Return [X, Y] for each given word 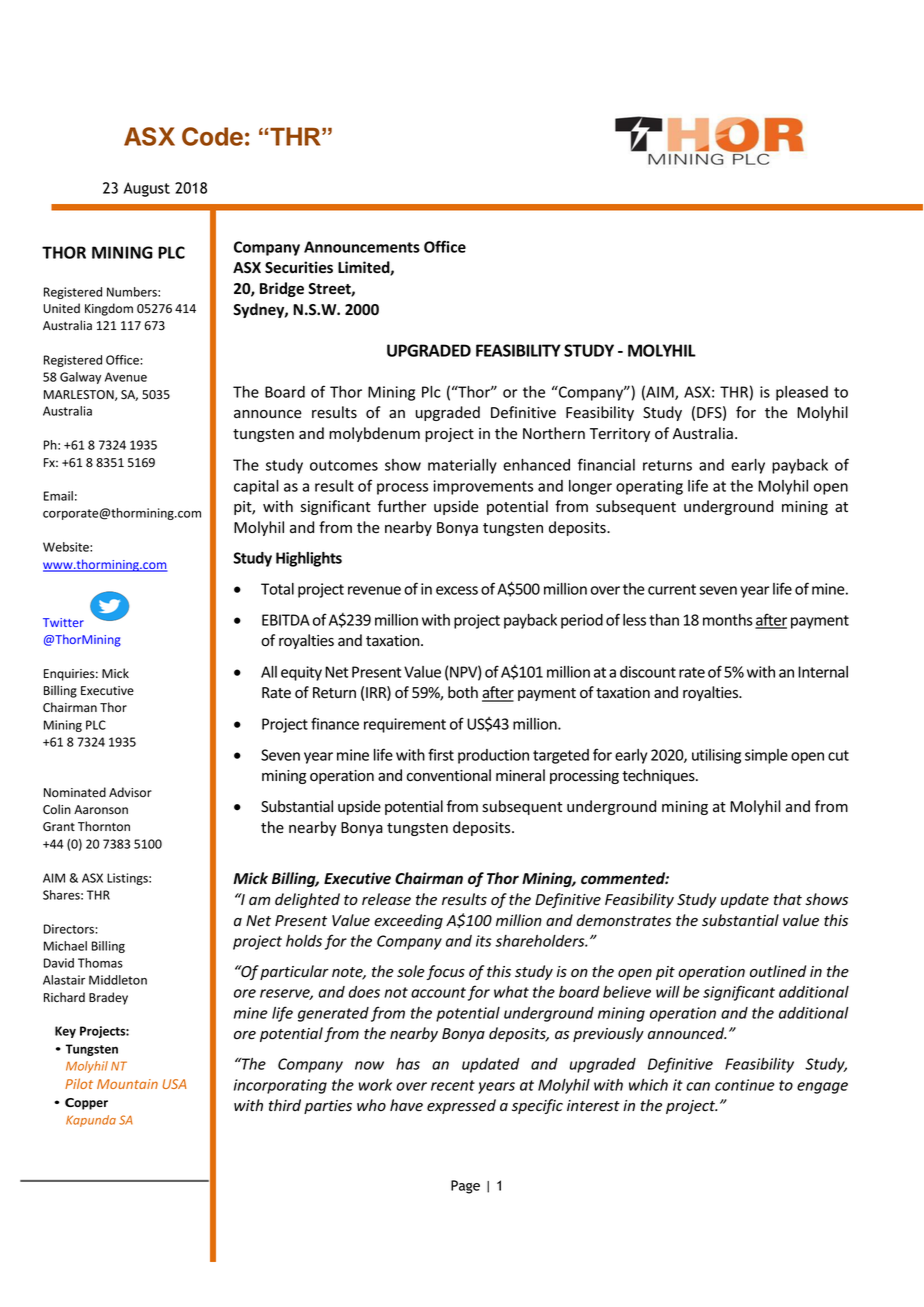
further [402, 506]
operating [649, 487]
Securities [299, 267]
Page [465, 1187]
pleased [802, 393]
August [146, 189]
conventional [449, 775]
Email [58, 496]
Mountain [127, 1084]
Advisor [130, 792]
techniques [659, 776]
